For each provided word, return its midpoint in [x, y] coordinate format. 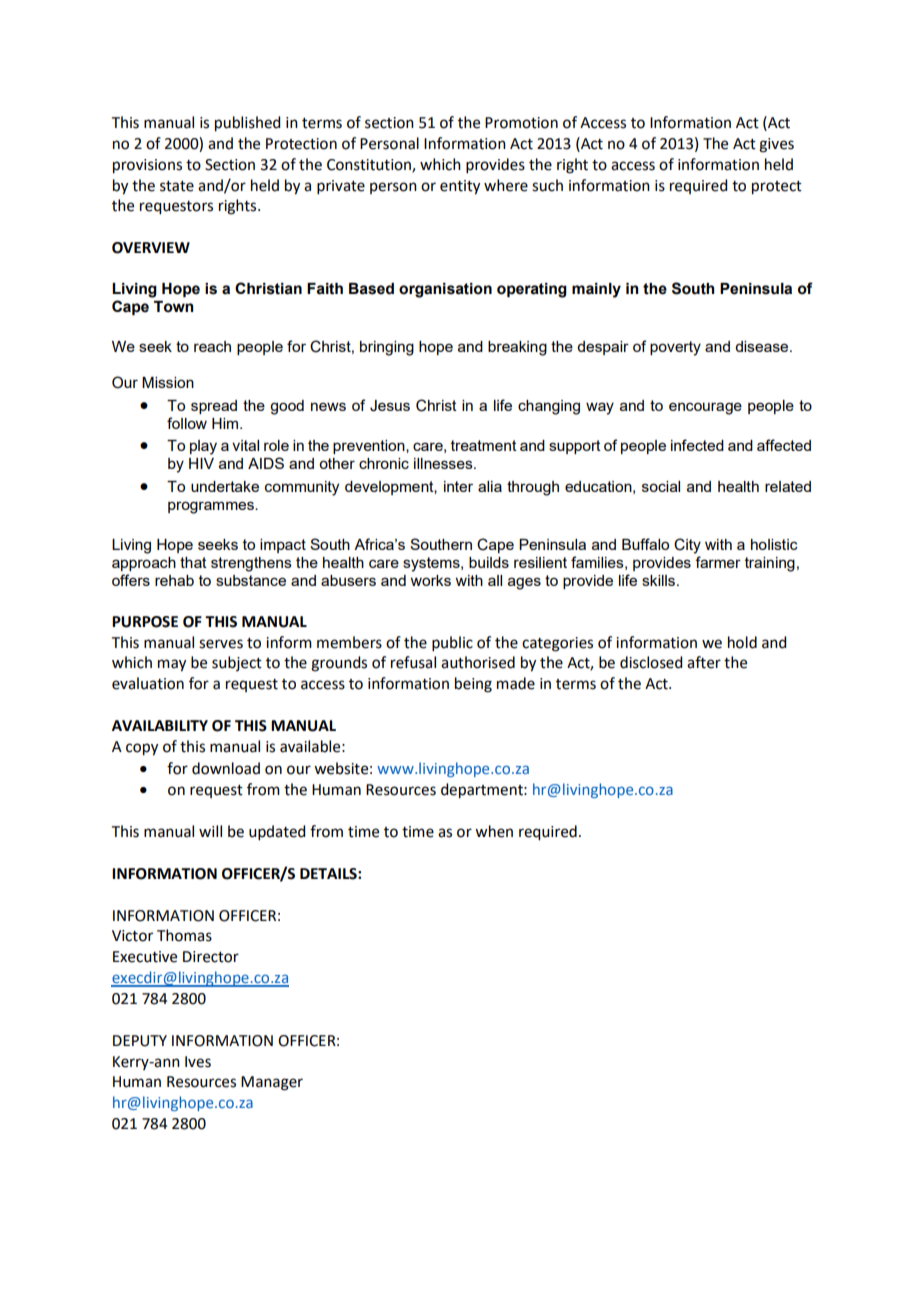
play [203, 447]
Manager [272, 1083]
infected [697, 445]
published [247, 124]
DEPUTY [140, 1041]
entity [460, 187]
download [226, 768]
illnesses [444, 463]
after [704, 662]
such [547, 185]
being [473, 685]
